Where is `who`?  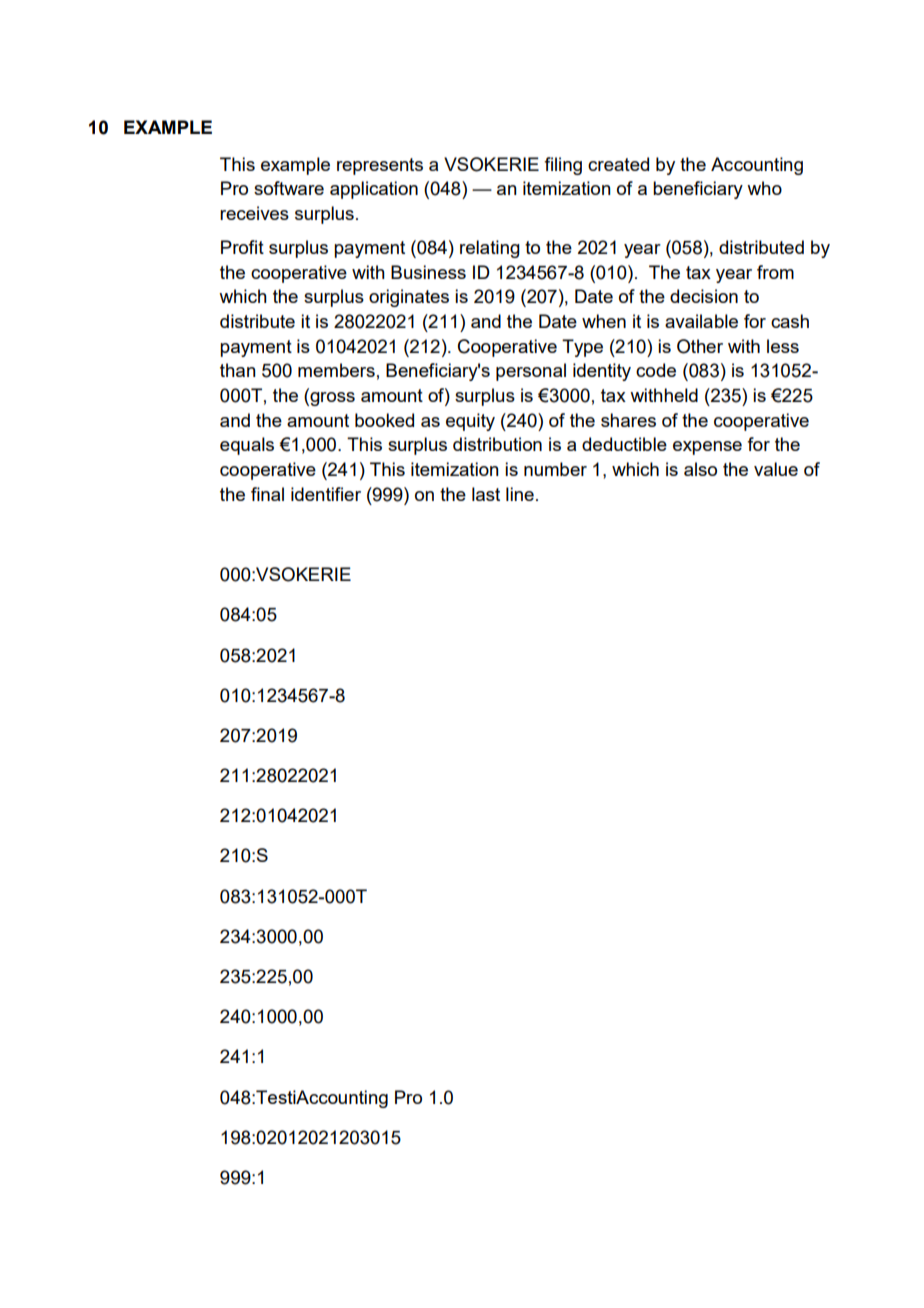 who is located at coordinates (764, 188).
